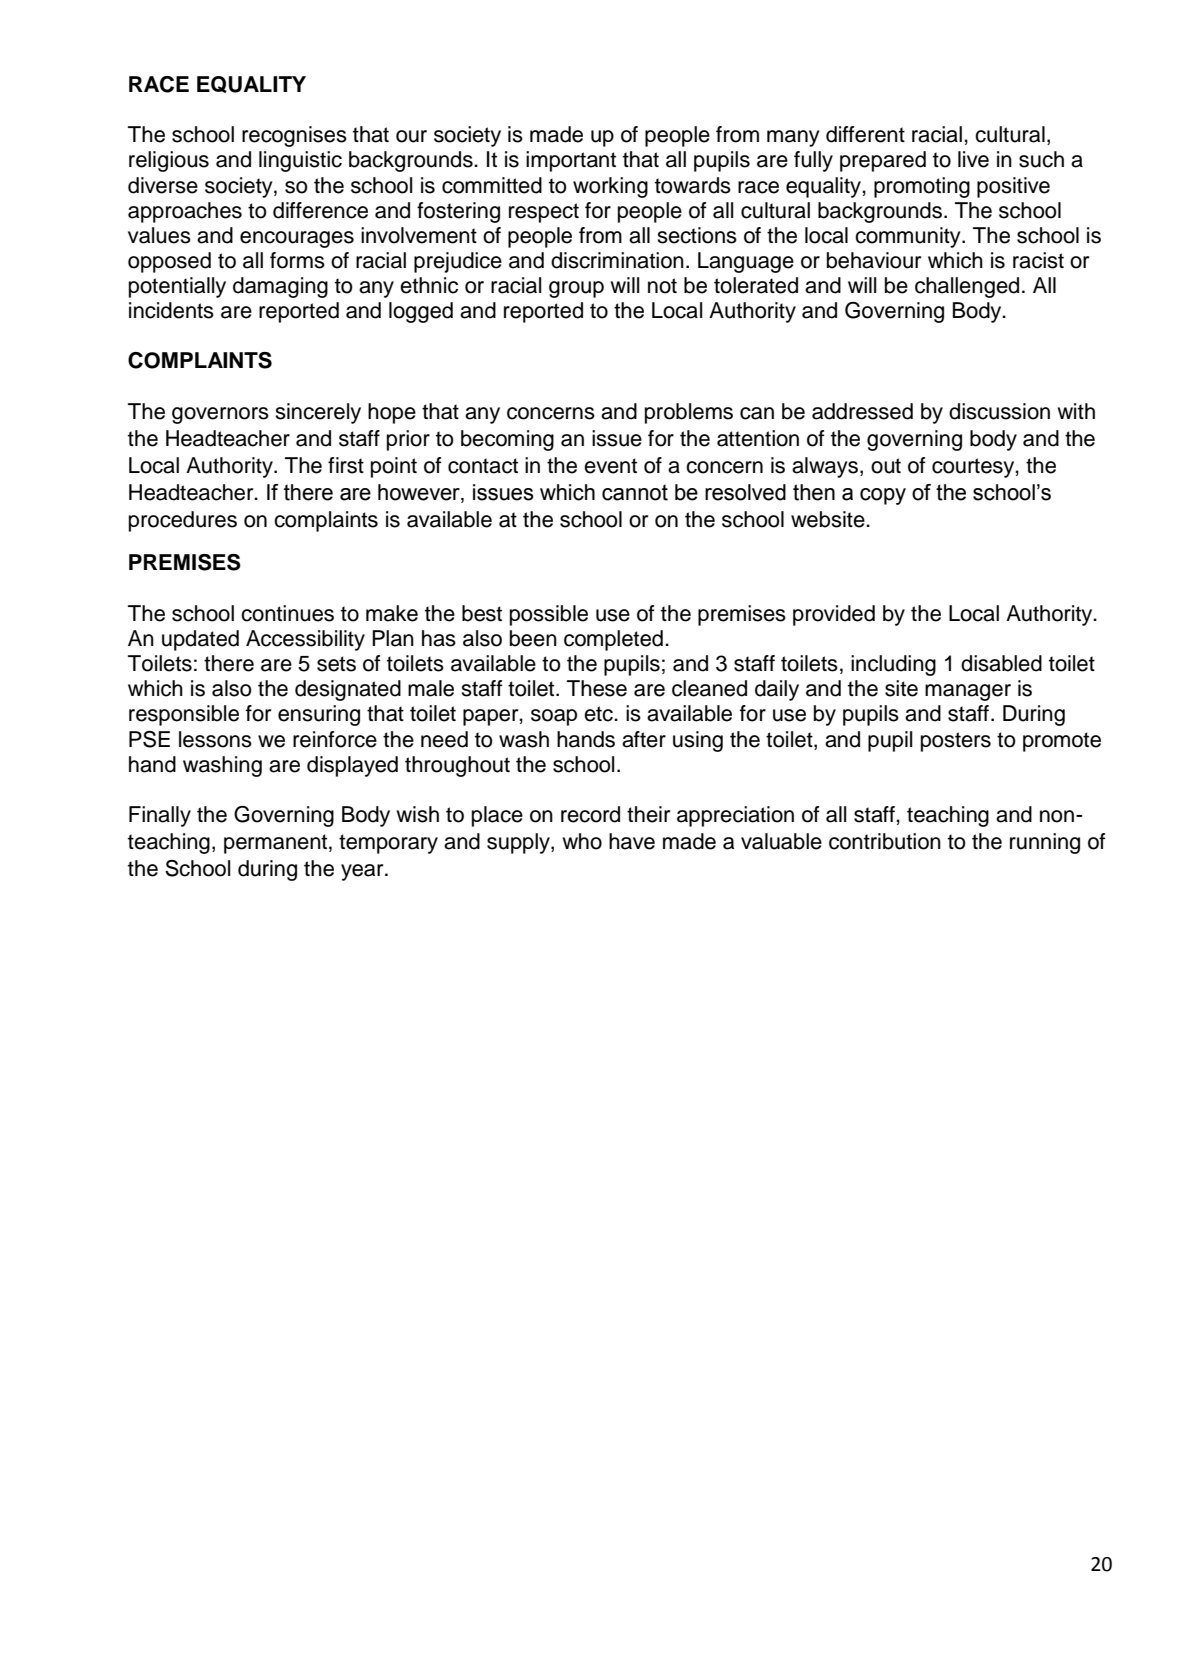 The width and height of the image is (1184, 1674). What do you see at coordinates (632, 841) in the image?
I see `have` at bounding box center [632, 841].
